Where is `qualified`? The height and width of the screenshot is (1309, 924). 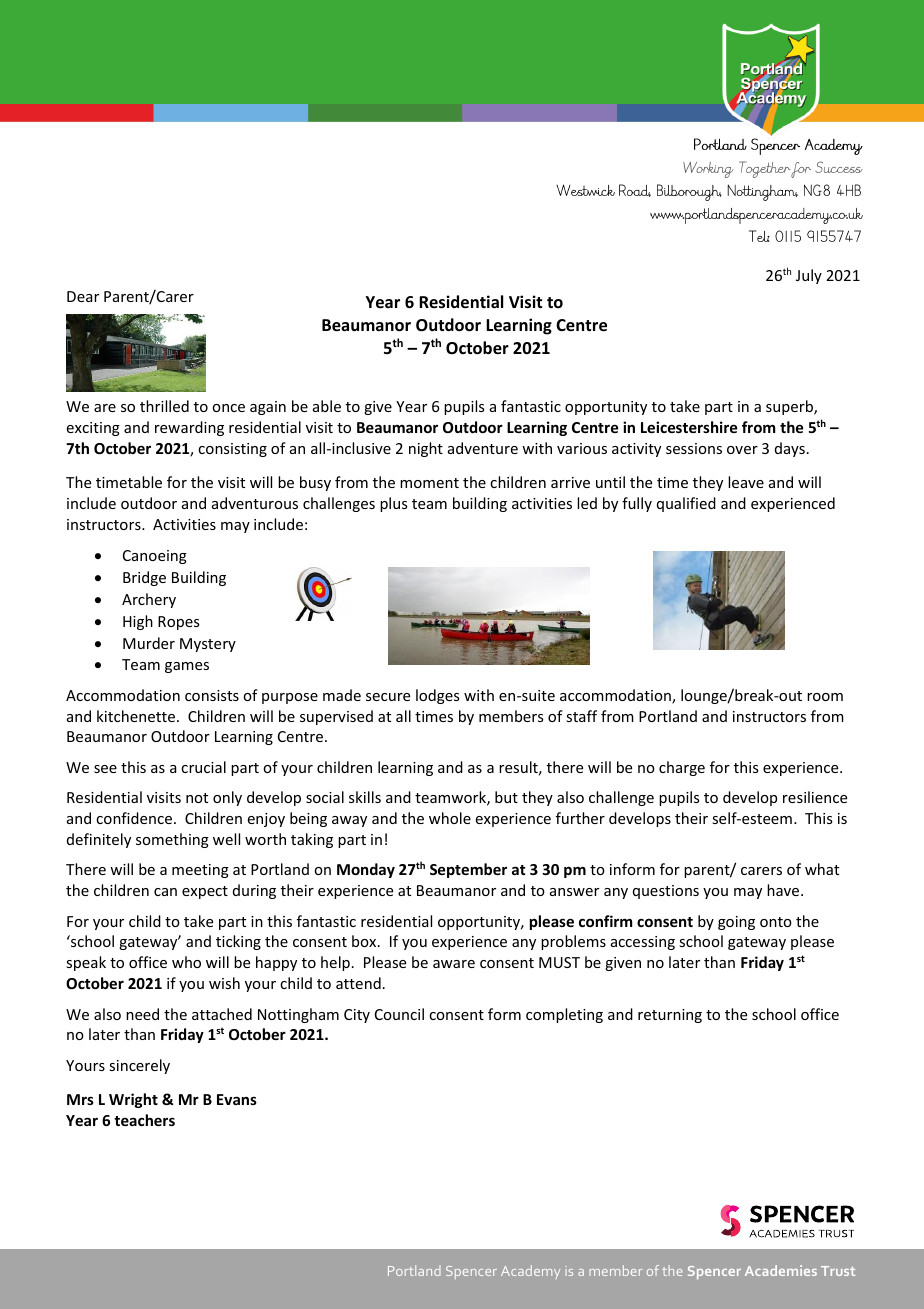
qualified is located at coordinates (686, 504).
